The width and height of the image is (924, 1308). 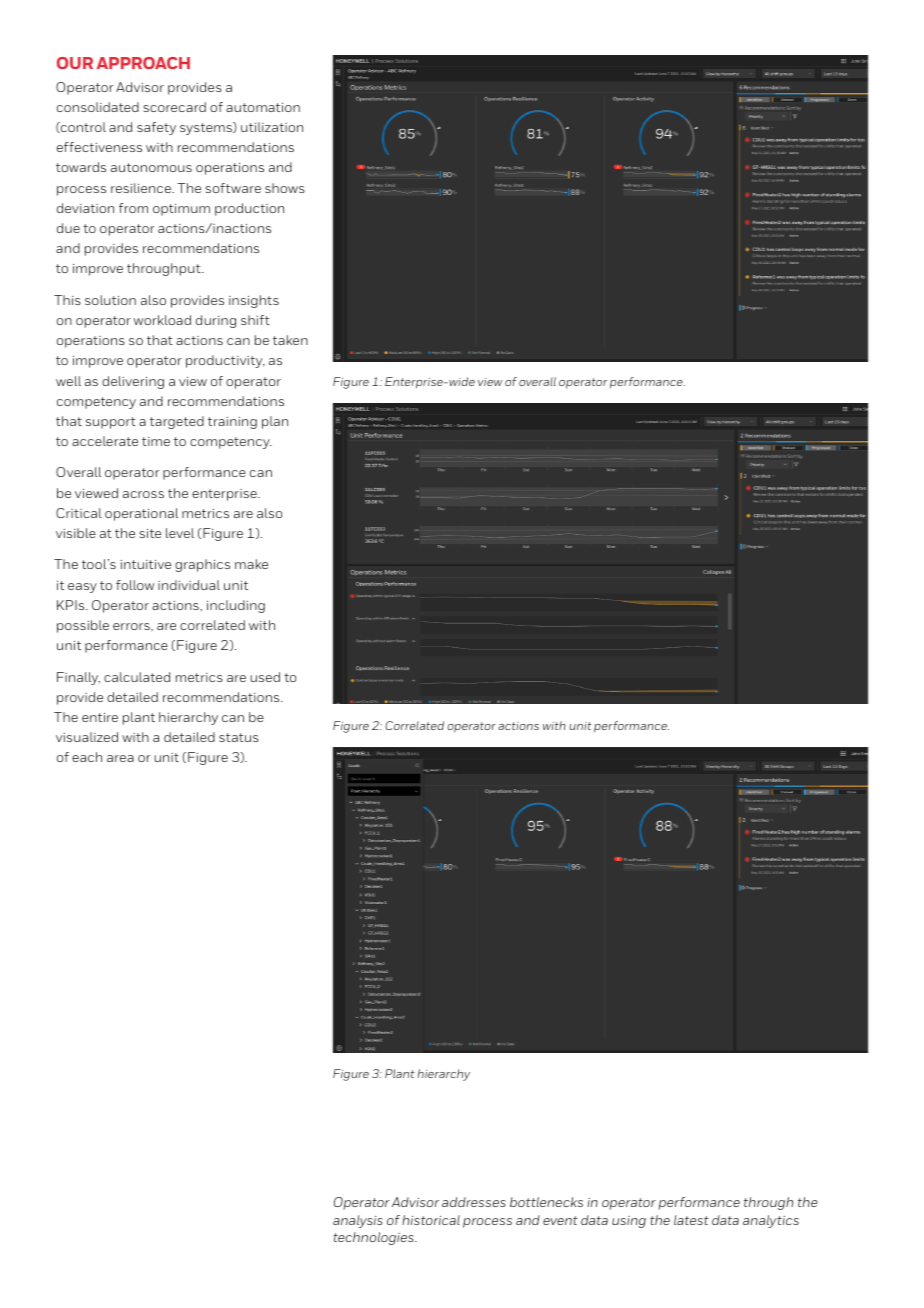 What do you see at coordinates (272, 127) in the image?
I see `utilization` at bounding box center [272, 127].
